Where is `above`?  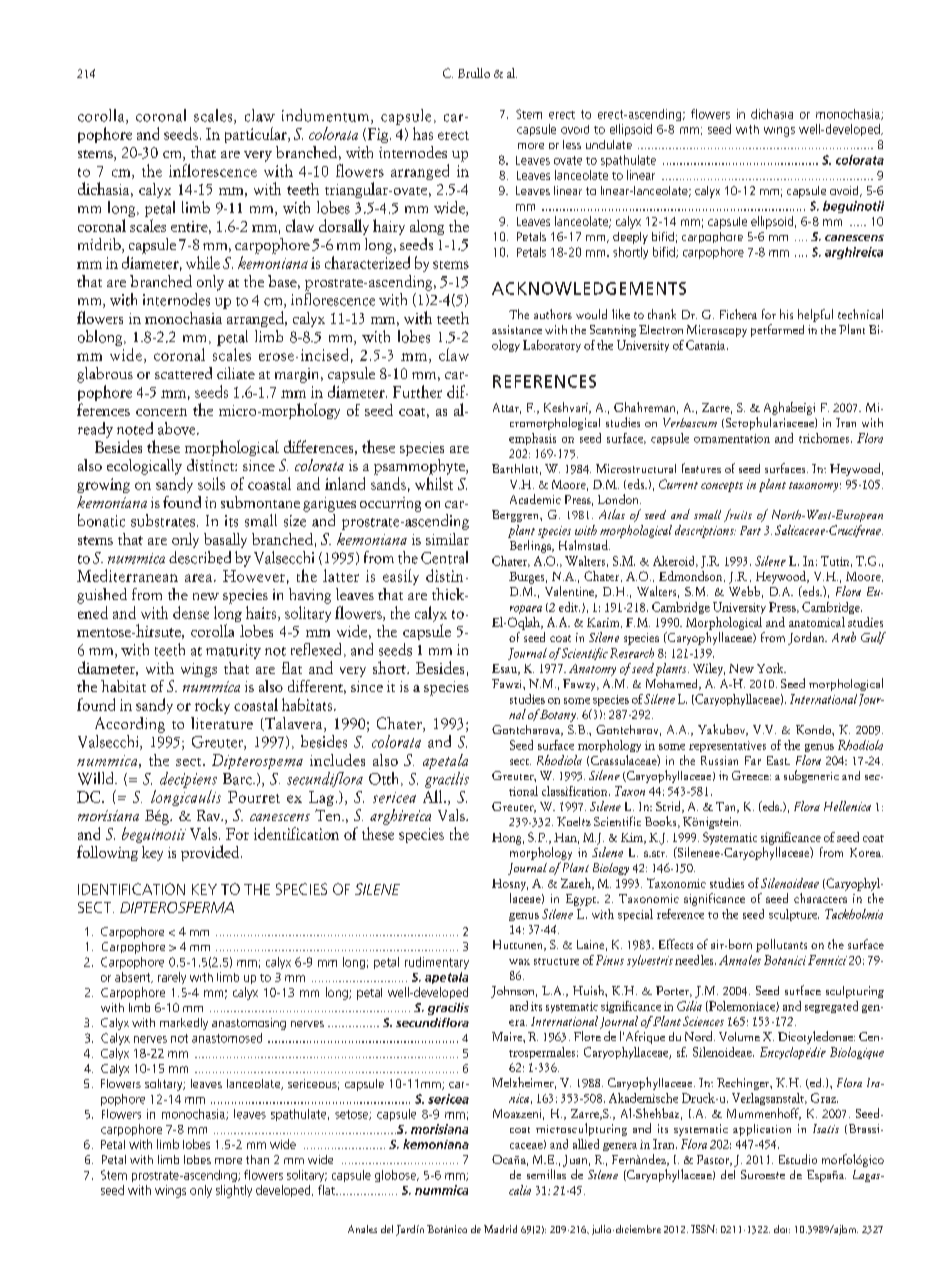 above is located at coordinates (178, 428).
